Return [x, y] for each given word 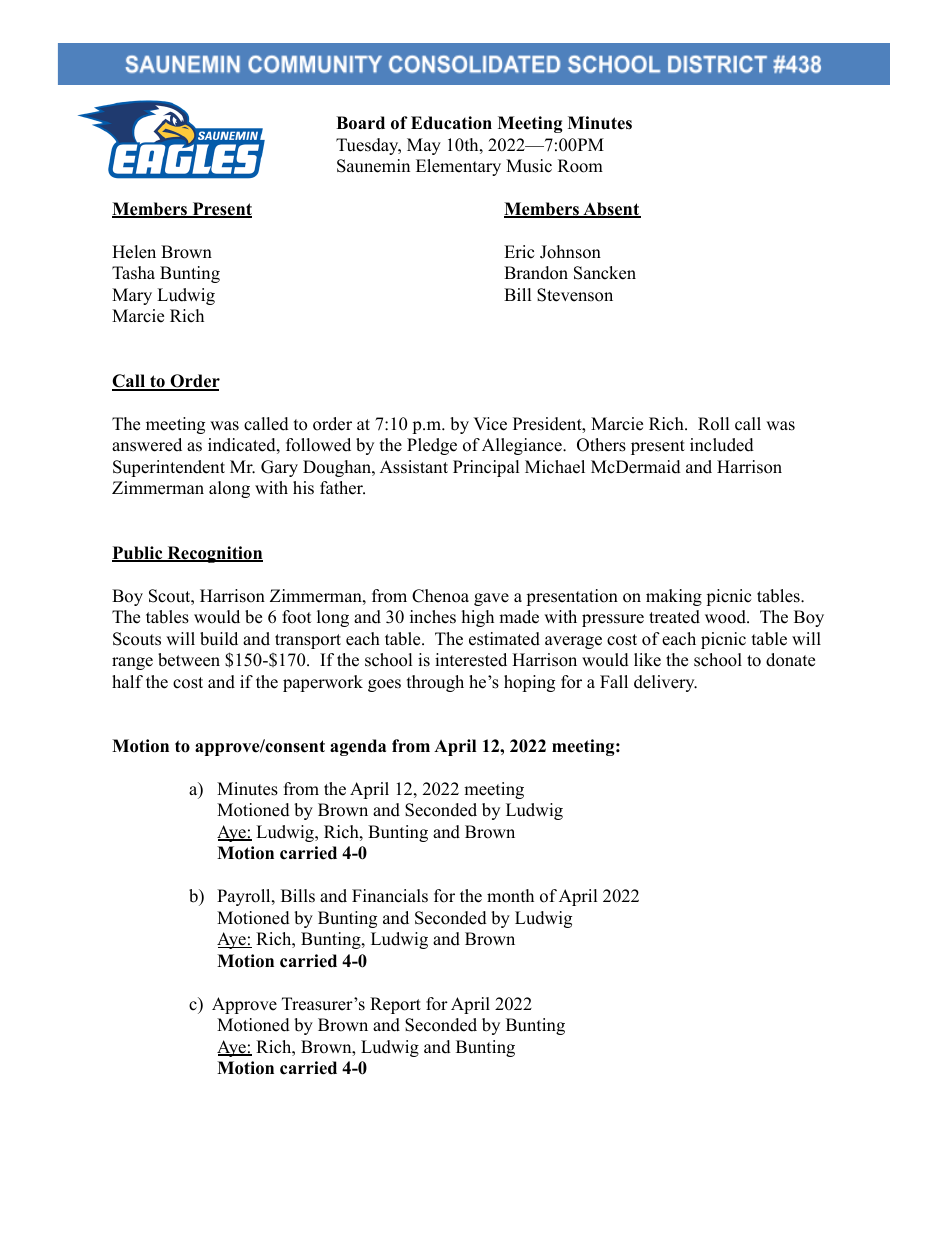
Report [395, 1005]
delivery [665, 683]
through [435, 683]
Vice [490, 424]
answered [147, 445]
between [189, 660]
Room [580, 166]
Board [360, 123]
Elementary [458, 167]
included [722, 445]
